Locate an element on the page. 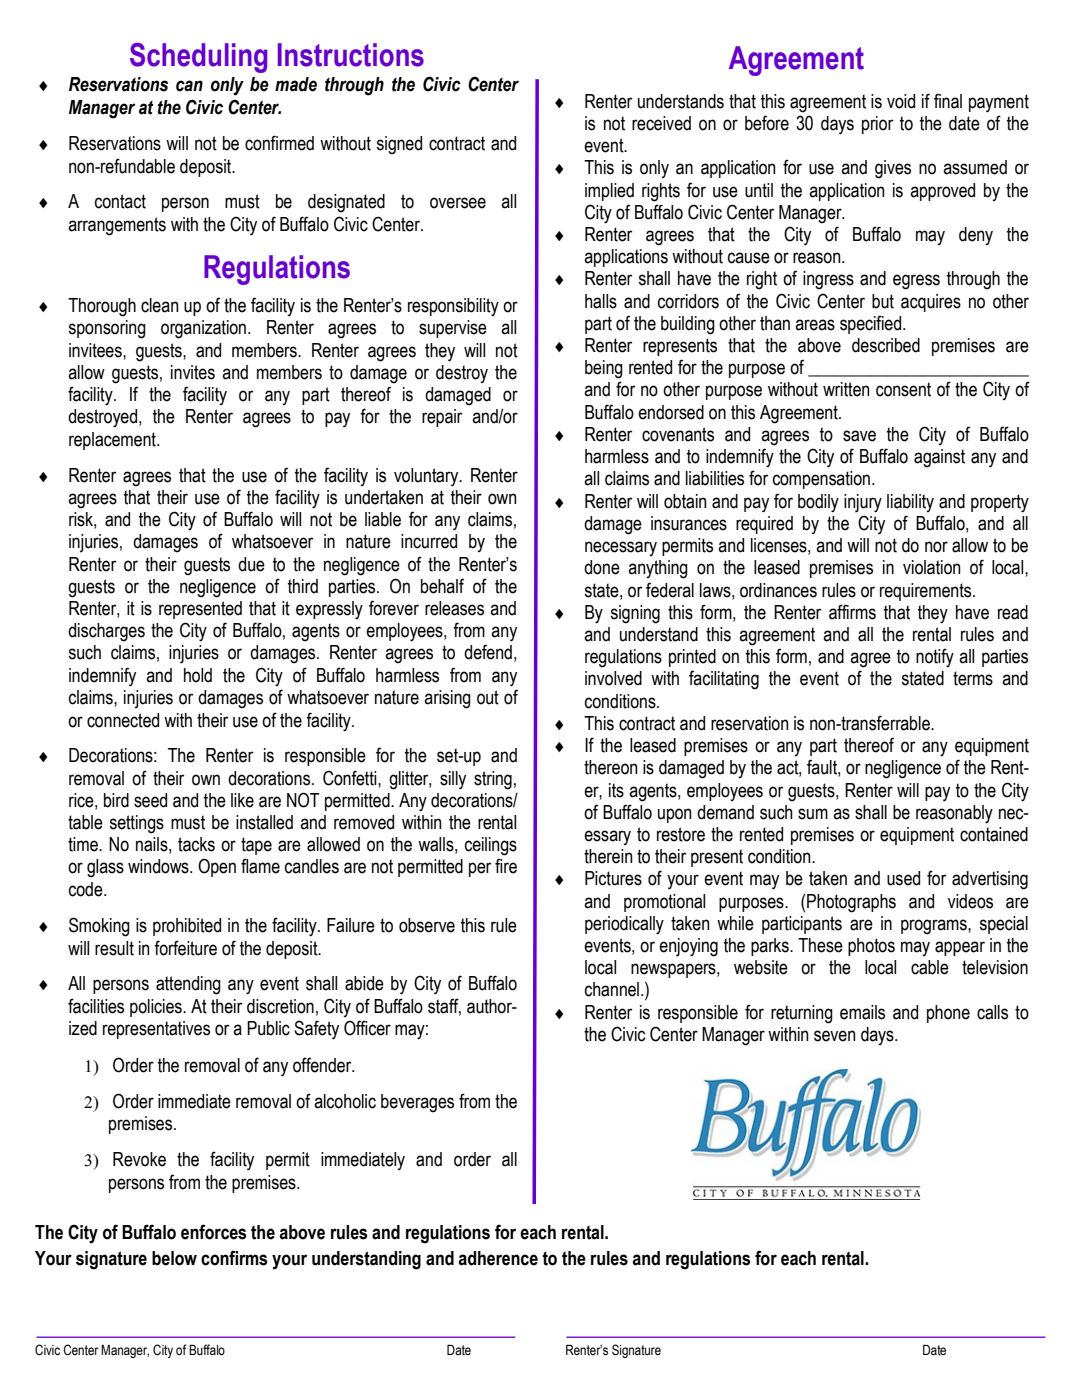 The image size is (1077, 1394). forfeiture is located at coordinates (185, 948).
